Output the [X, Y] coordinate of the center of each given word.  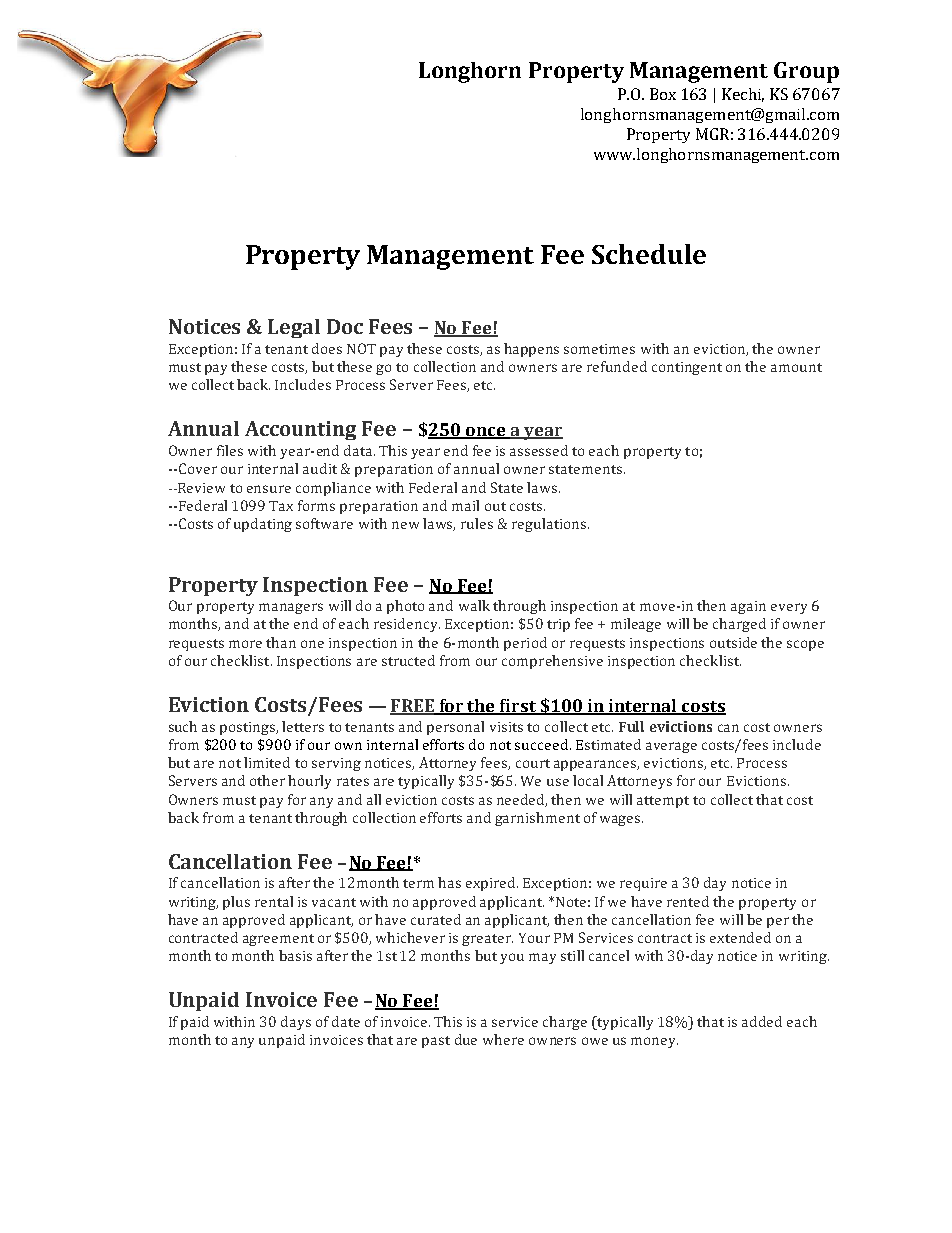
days [296, 1023]
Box [663, 94]
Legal [294, 328]
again [748, 607]
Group [806, 72]
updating [263, 525]
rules [477, 523]
